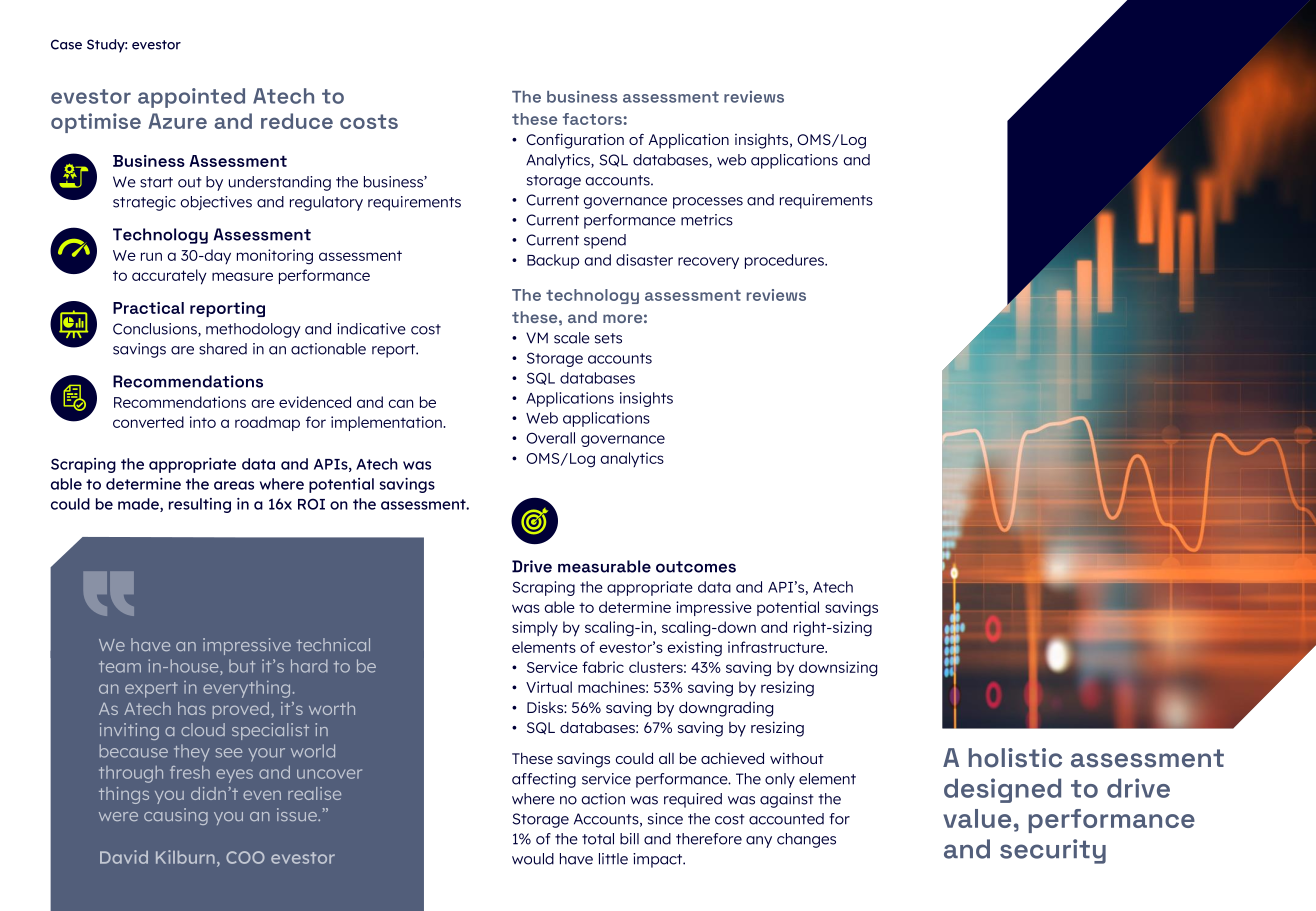 Image resolution: width=1316 pixels, height=911 pixels. I want to click on processes, so click(708, 203).
